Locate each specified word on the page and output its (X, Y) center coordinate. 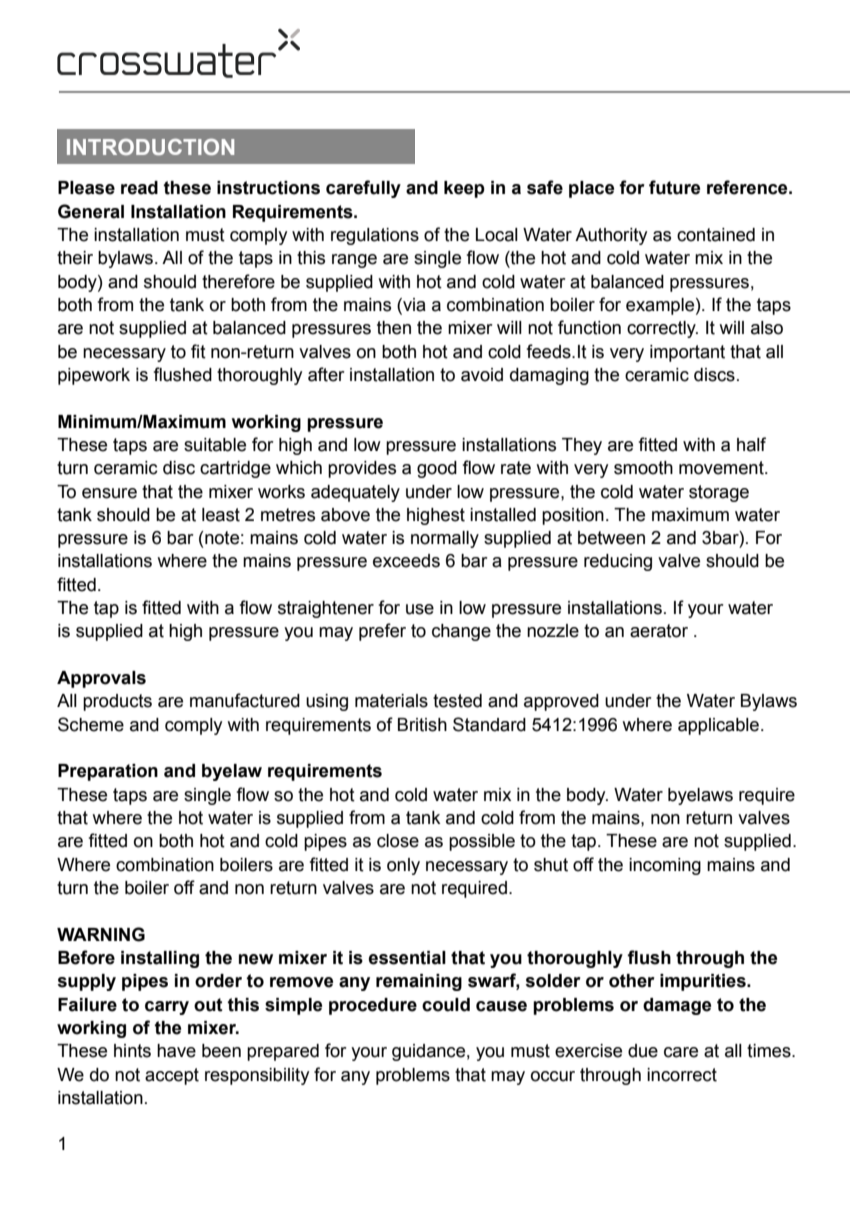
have (176, 1051)
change (461, 632)
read (139, 188)
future (674, 187)
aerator (659, 631)
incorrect (682, 1075)
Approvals (101, 679)
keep (464, 189)
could (446, 1005)
